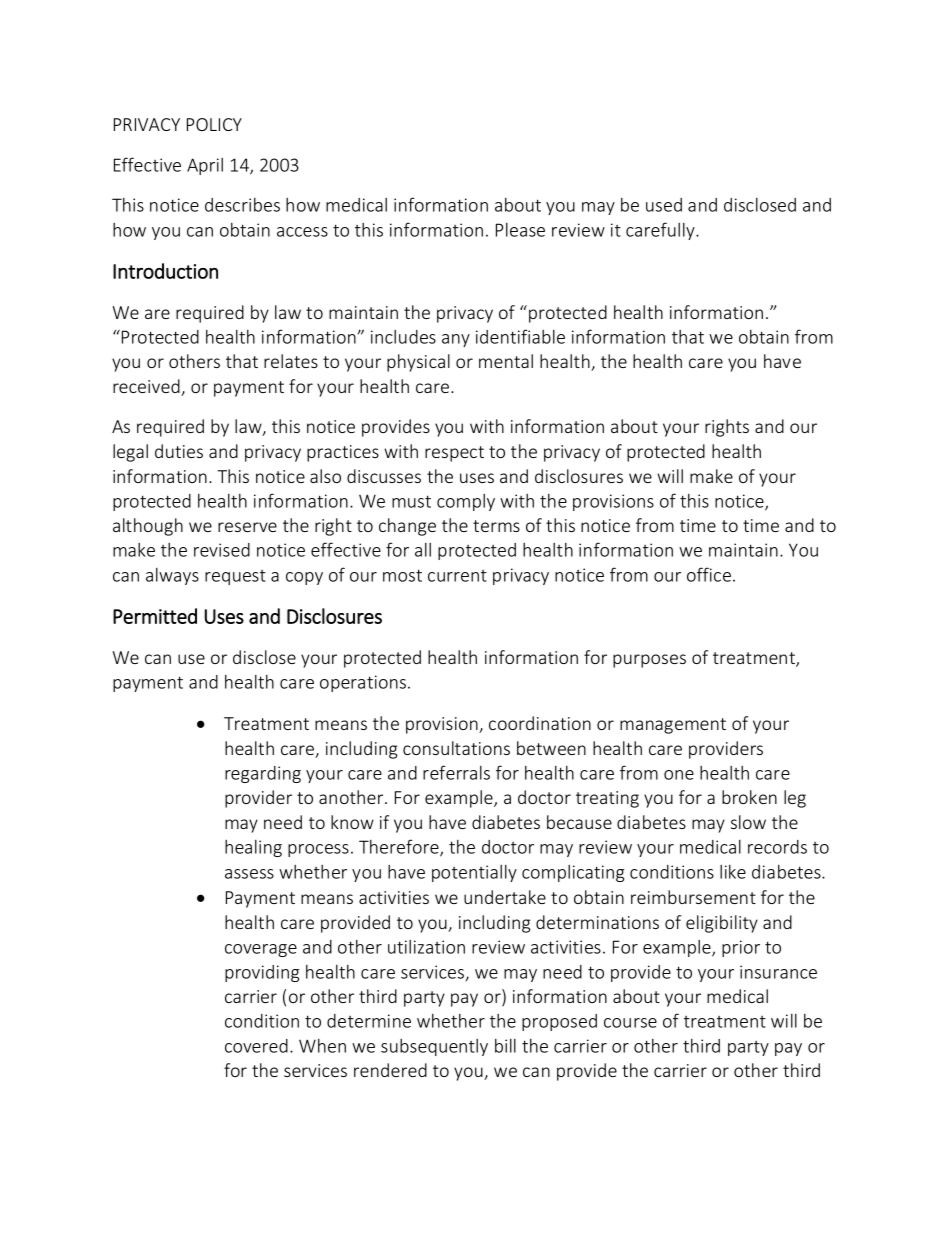 This screenshot has height=1233, width=952. What do you see at coordinates (630, 1023) in the screenshot?
I see `course` at bounding box center [630, 1023].
